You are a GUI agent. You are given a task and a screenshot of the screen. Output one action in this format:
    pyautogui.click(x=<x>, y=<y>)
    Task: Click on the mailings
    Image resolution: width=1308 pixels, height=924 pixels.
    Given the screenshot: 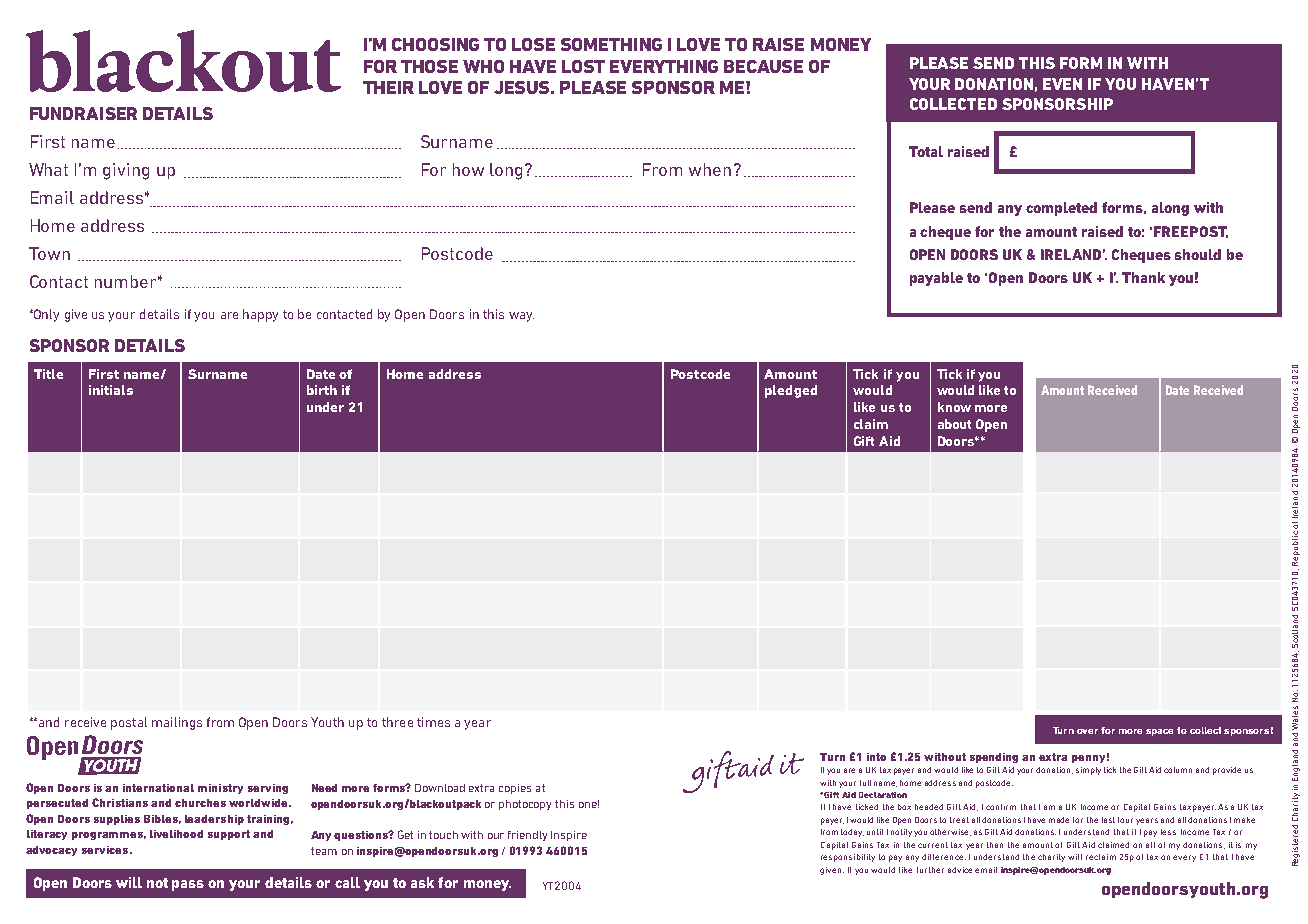 What is the action you would take?
    pyautogui.click(x=177, y=723)
